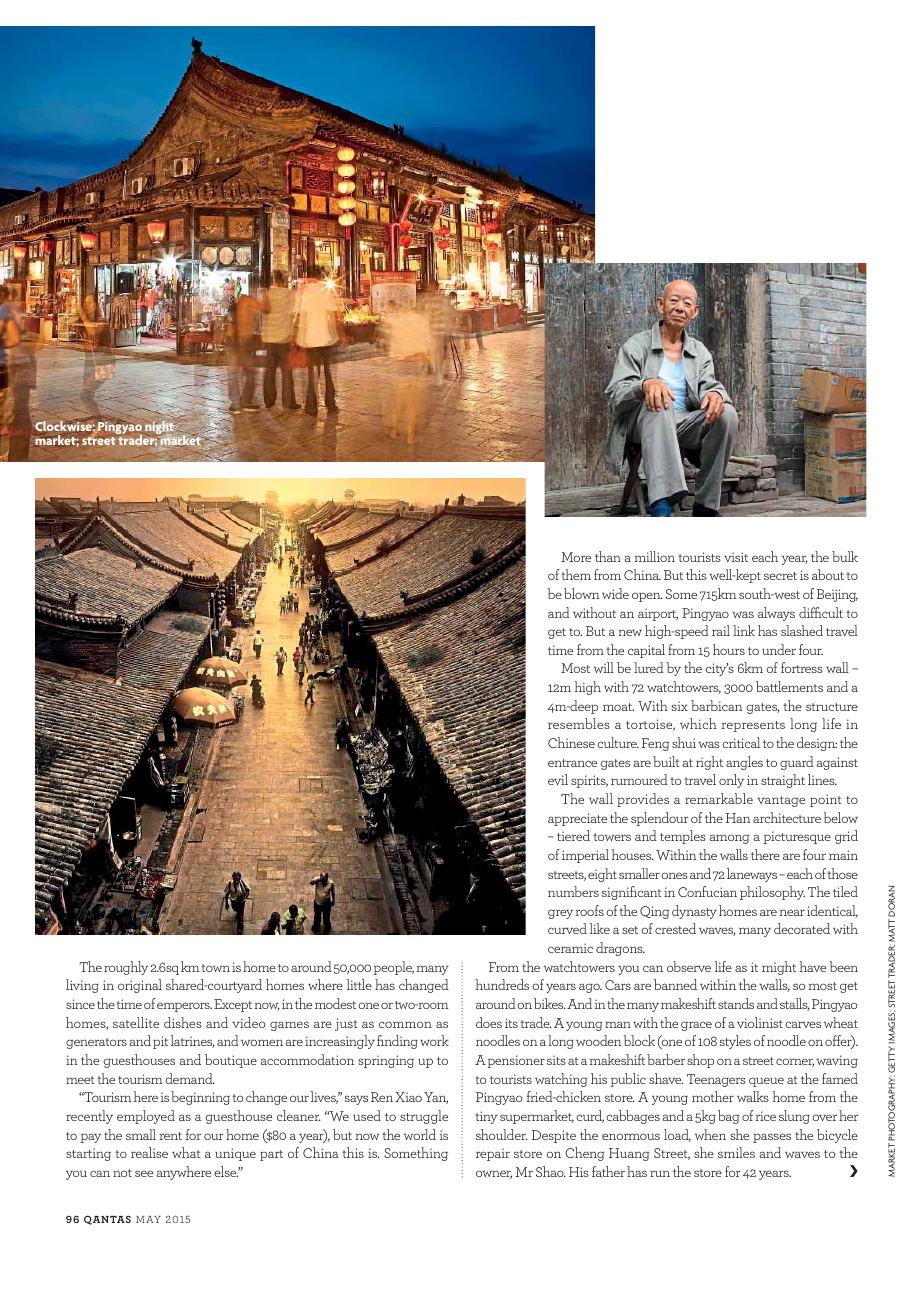 Image resolution: width=924 pixels, height=1308 pixels. I want to click on tiered, so click(573, 835).
